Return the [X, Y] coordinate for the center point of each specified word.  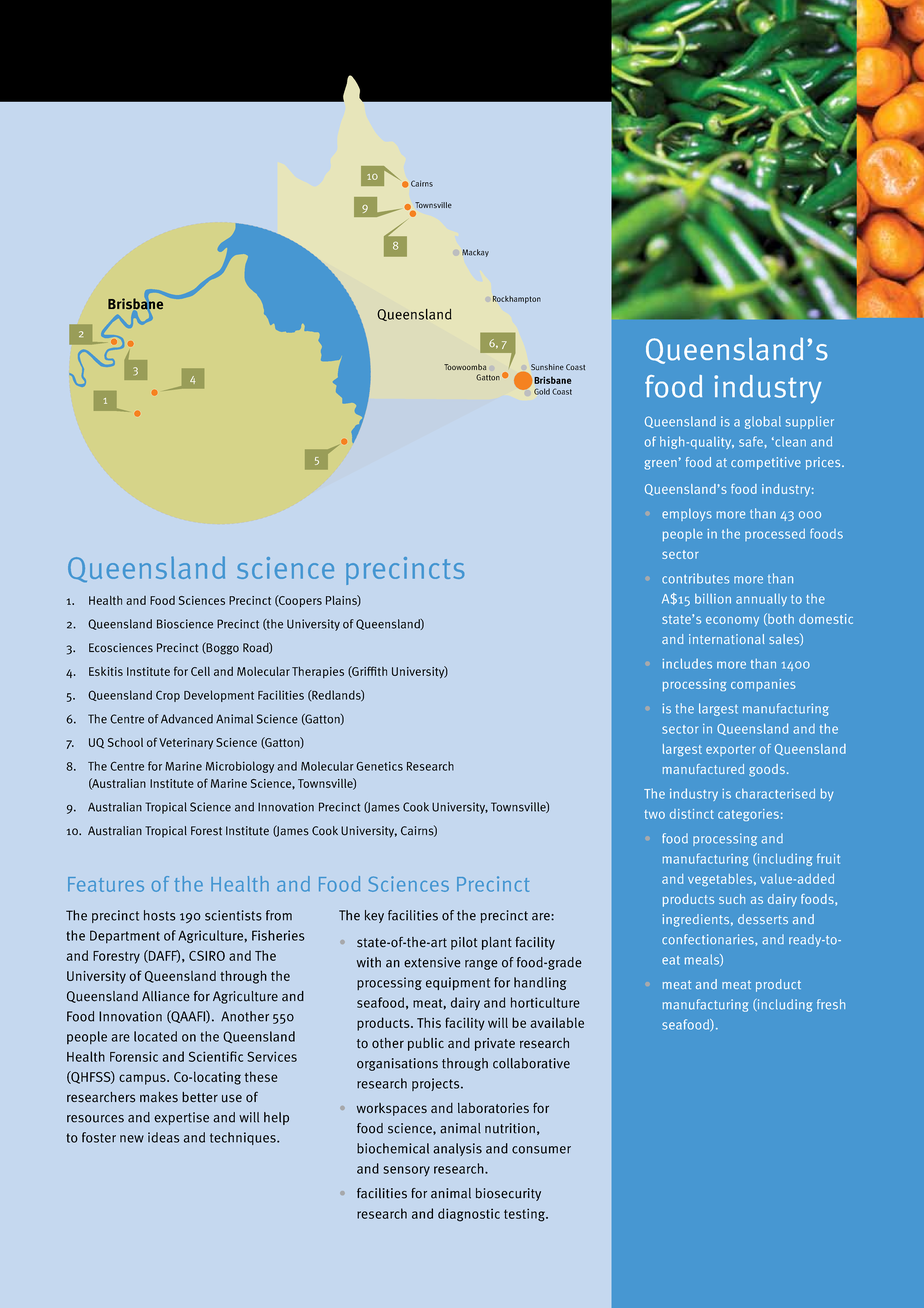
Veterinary [186, 743]
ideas [164, 1137]
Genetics [379, 766]
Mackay [475, 253]
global [763, 422]
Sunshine [547, 367]
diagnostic [469, 1215]
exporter [731, 750]
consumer [541, 1150]
